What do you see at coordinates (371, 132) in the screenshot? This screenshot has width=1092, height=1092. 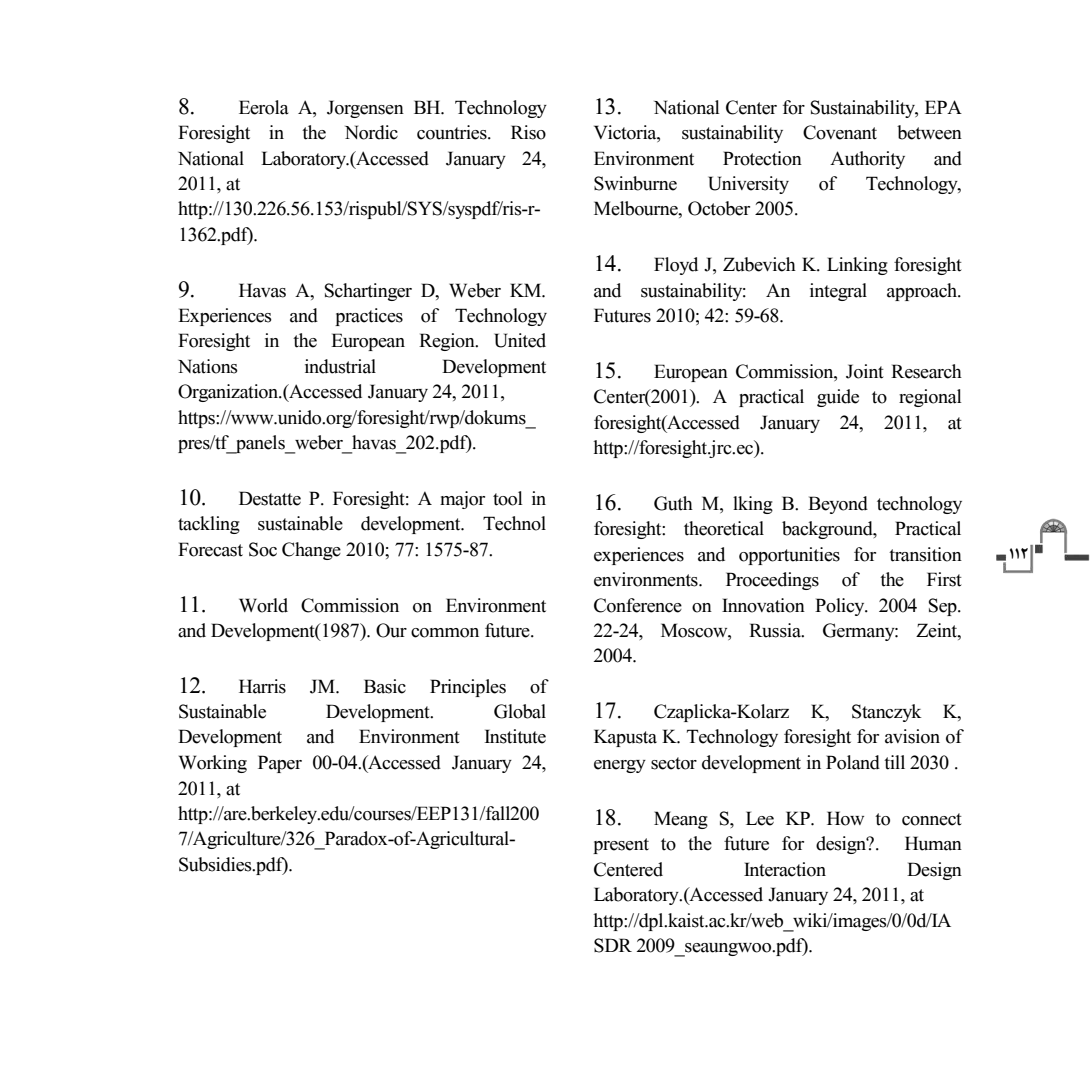 I see `Nordic` at bounding box center [371, 132].
